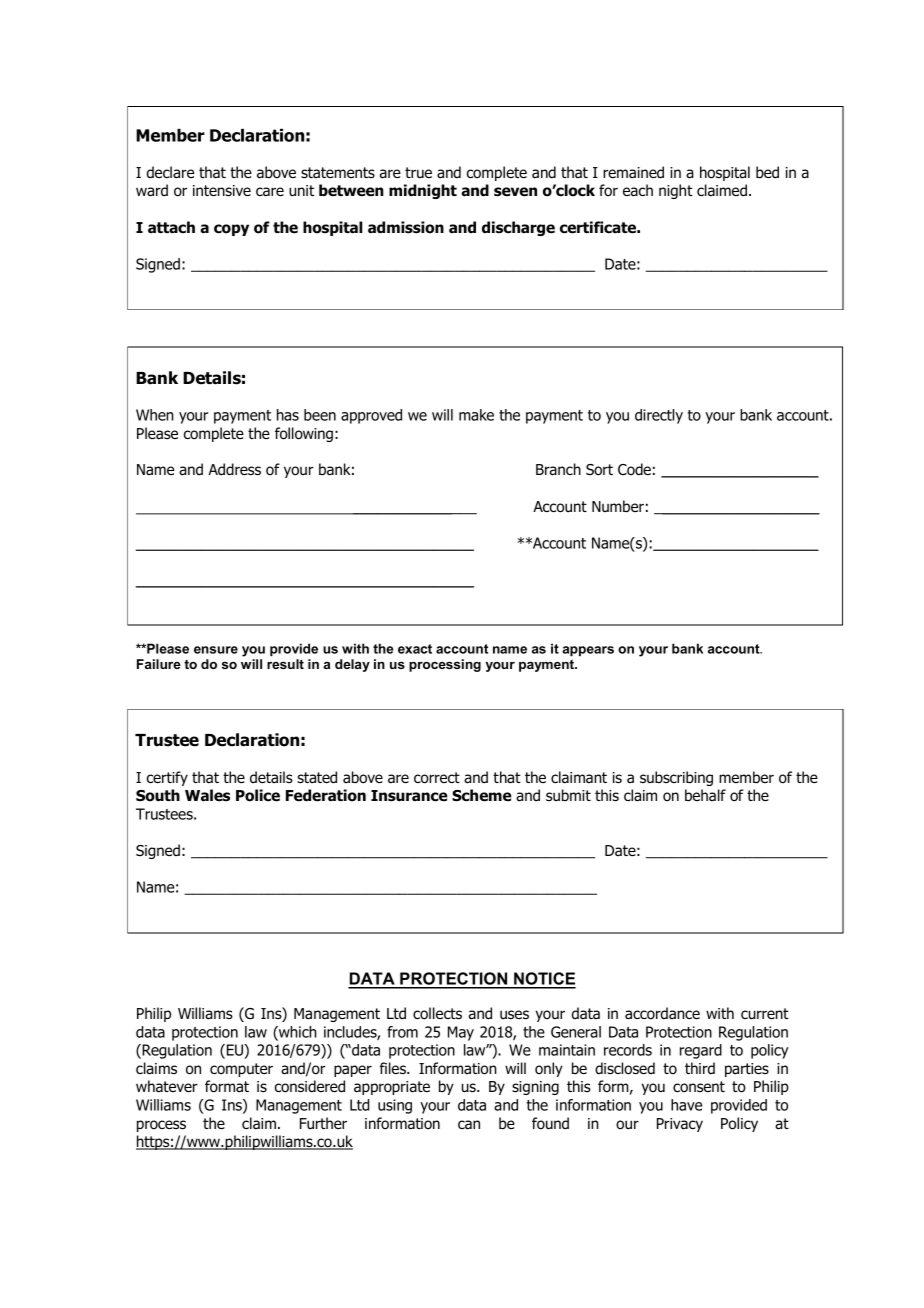 The height and width of the image is (1308, 924). I want to click on ensure, so click(216, 650).
